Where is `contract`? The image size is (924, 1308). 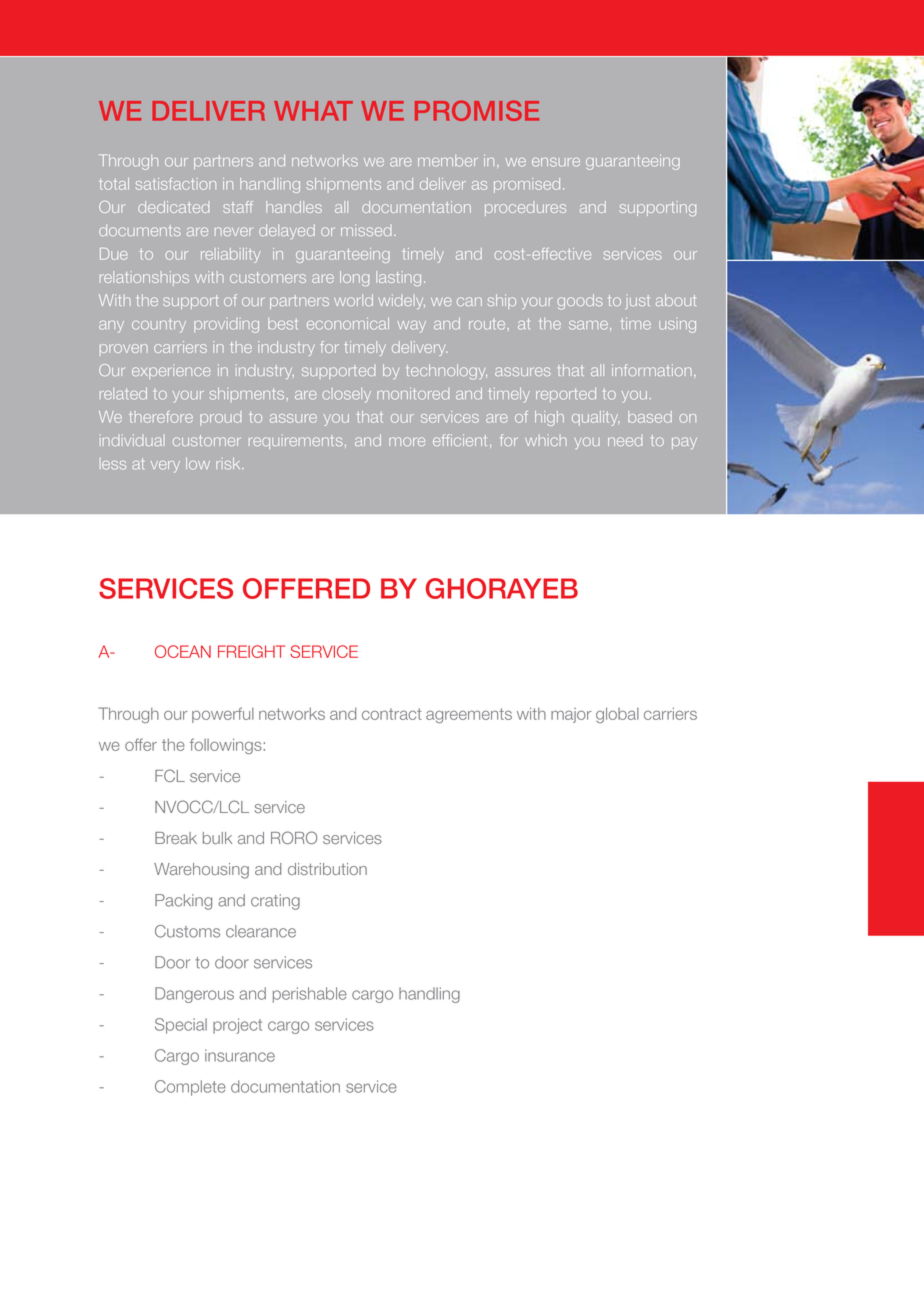 contract is located at coordinates (392, 714).
